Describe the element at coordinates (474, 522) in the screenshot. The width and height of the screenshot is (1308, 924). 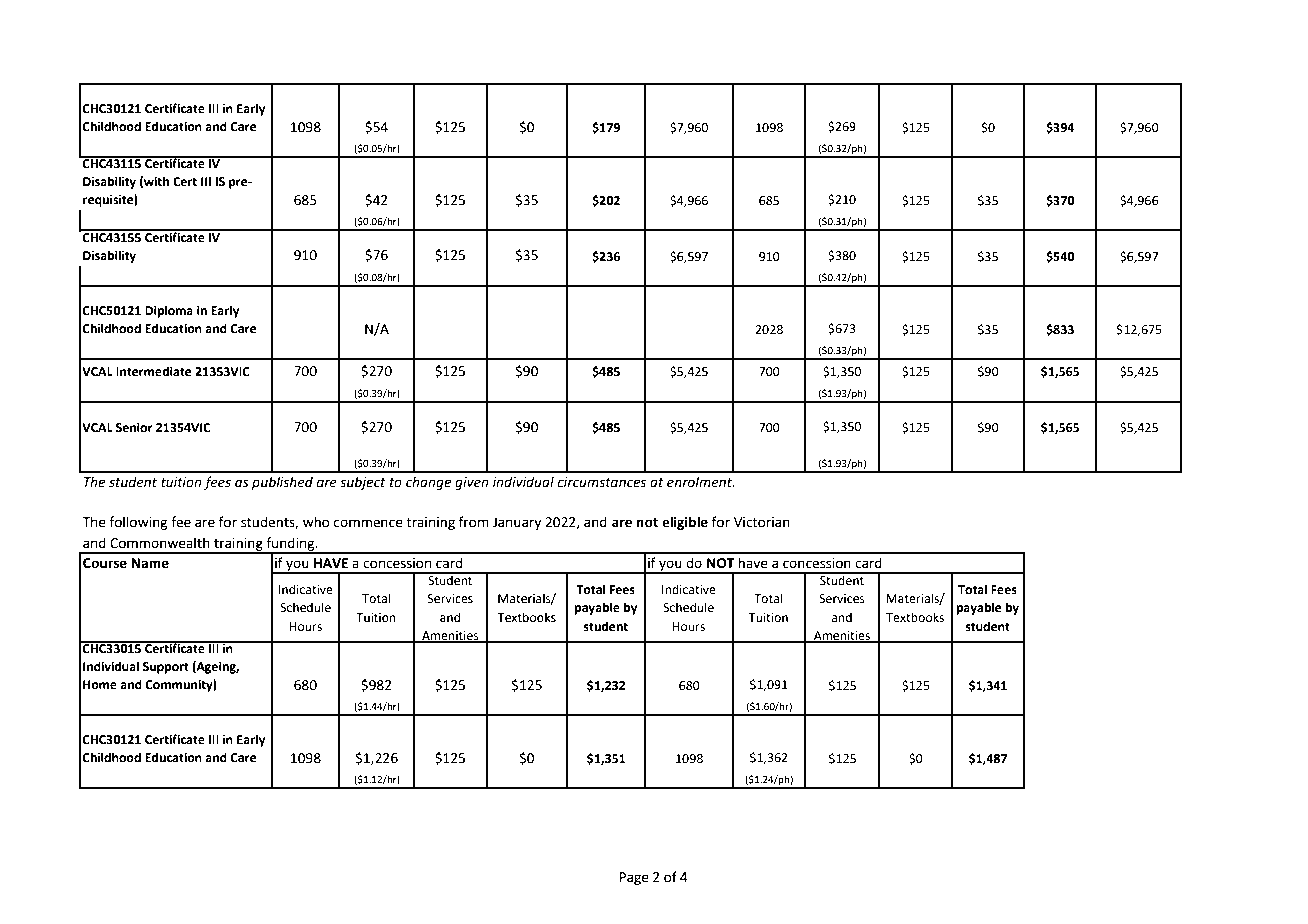
I see `from` at that location.
